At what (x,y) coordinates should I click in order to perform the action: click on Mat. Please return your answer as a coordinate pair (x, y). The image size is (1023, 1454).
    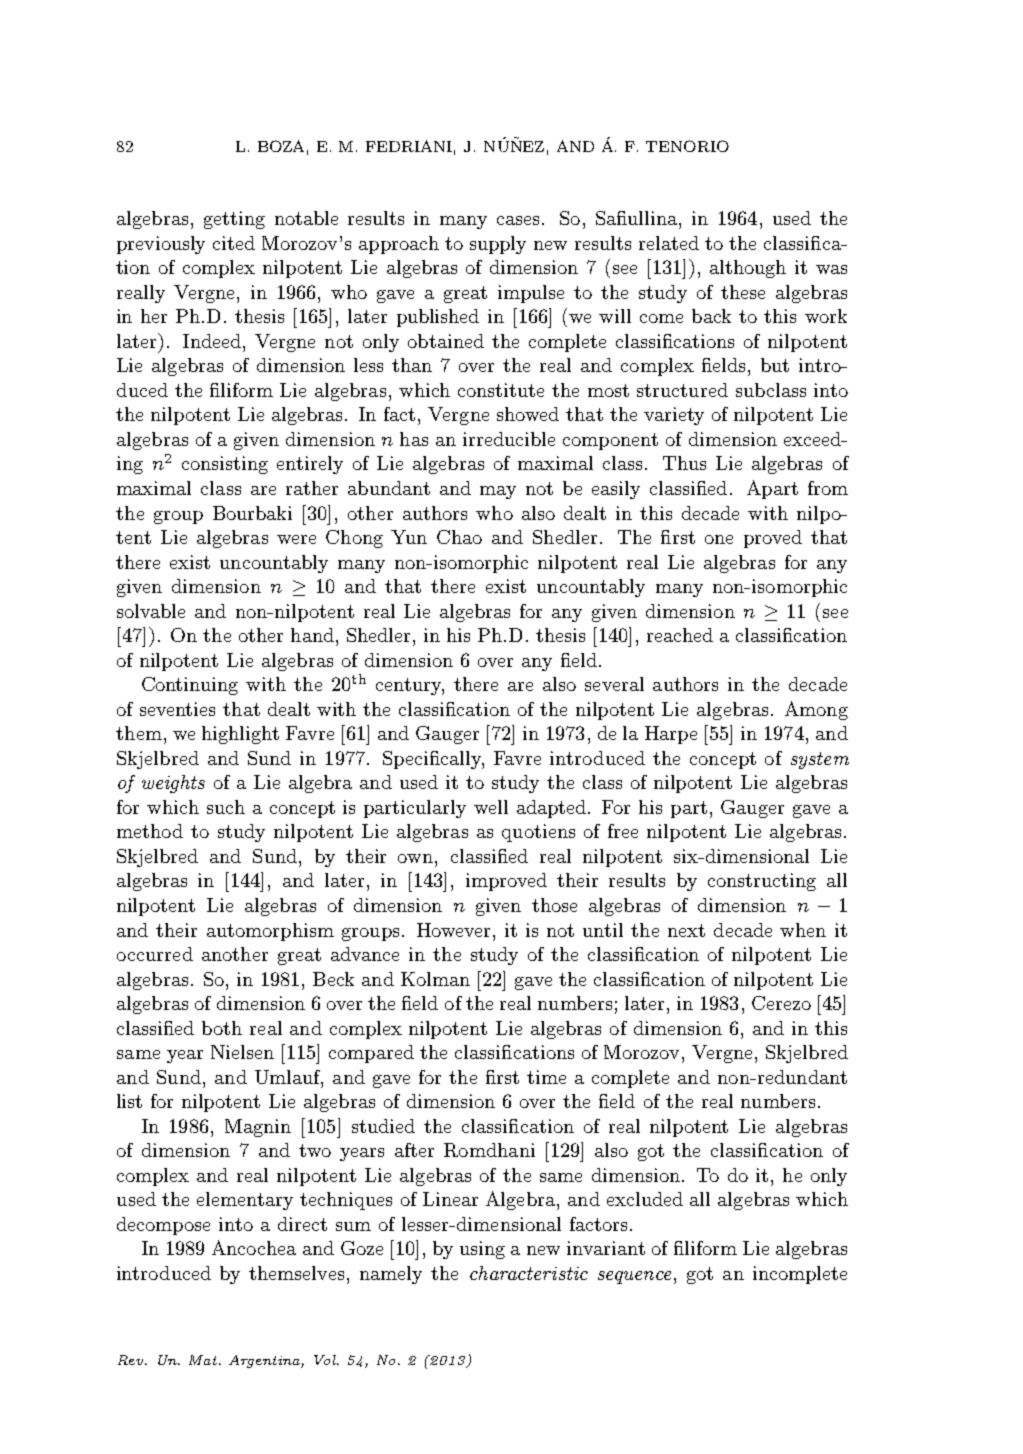
    Looking at the image, I should click on (204, 1360).
